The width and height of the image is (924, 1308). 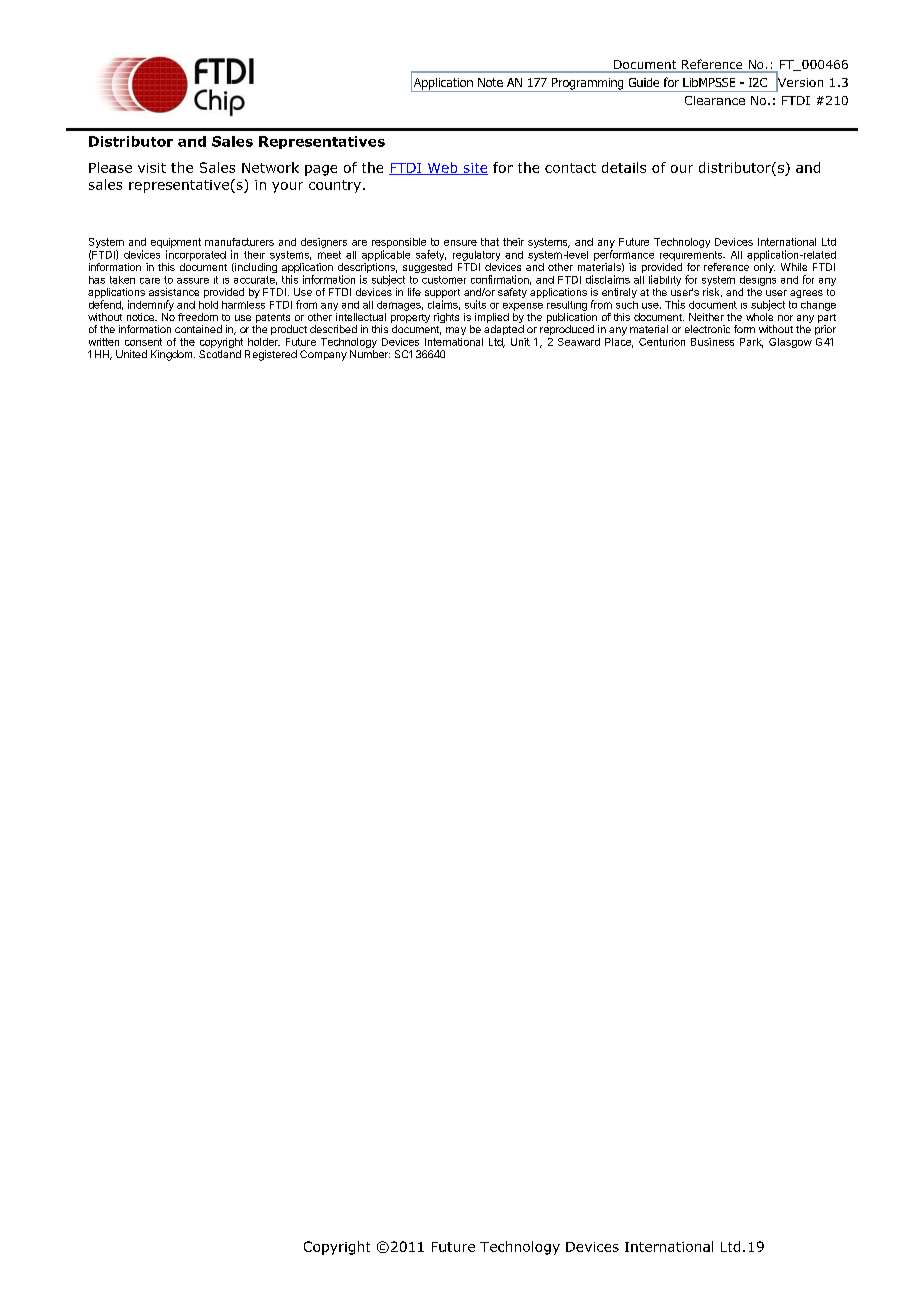 I want to click on equipment, so click(x=176, y=243).
